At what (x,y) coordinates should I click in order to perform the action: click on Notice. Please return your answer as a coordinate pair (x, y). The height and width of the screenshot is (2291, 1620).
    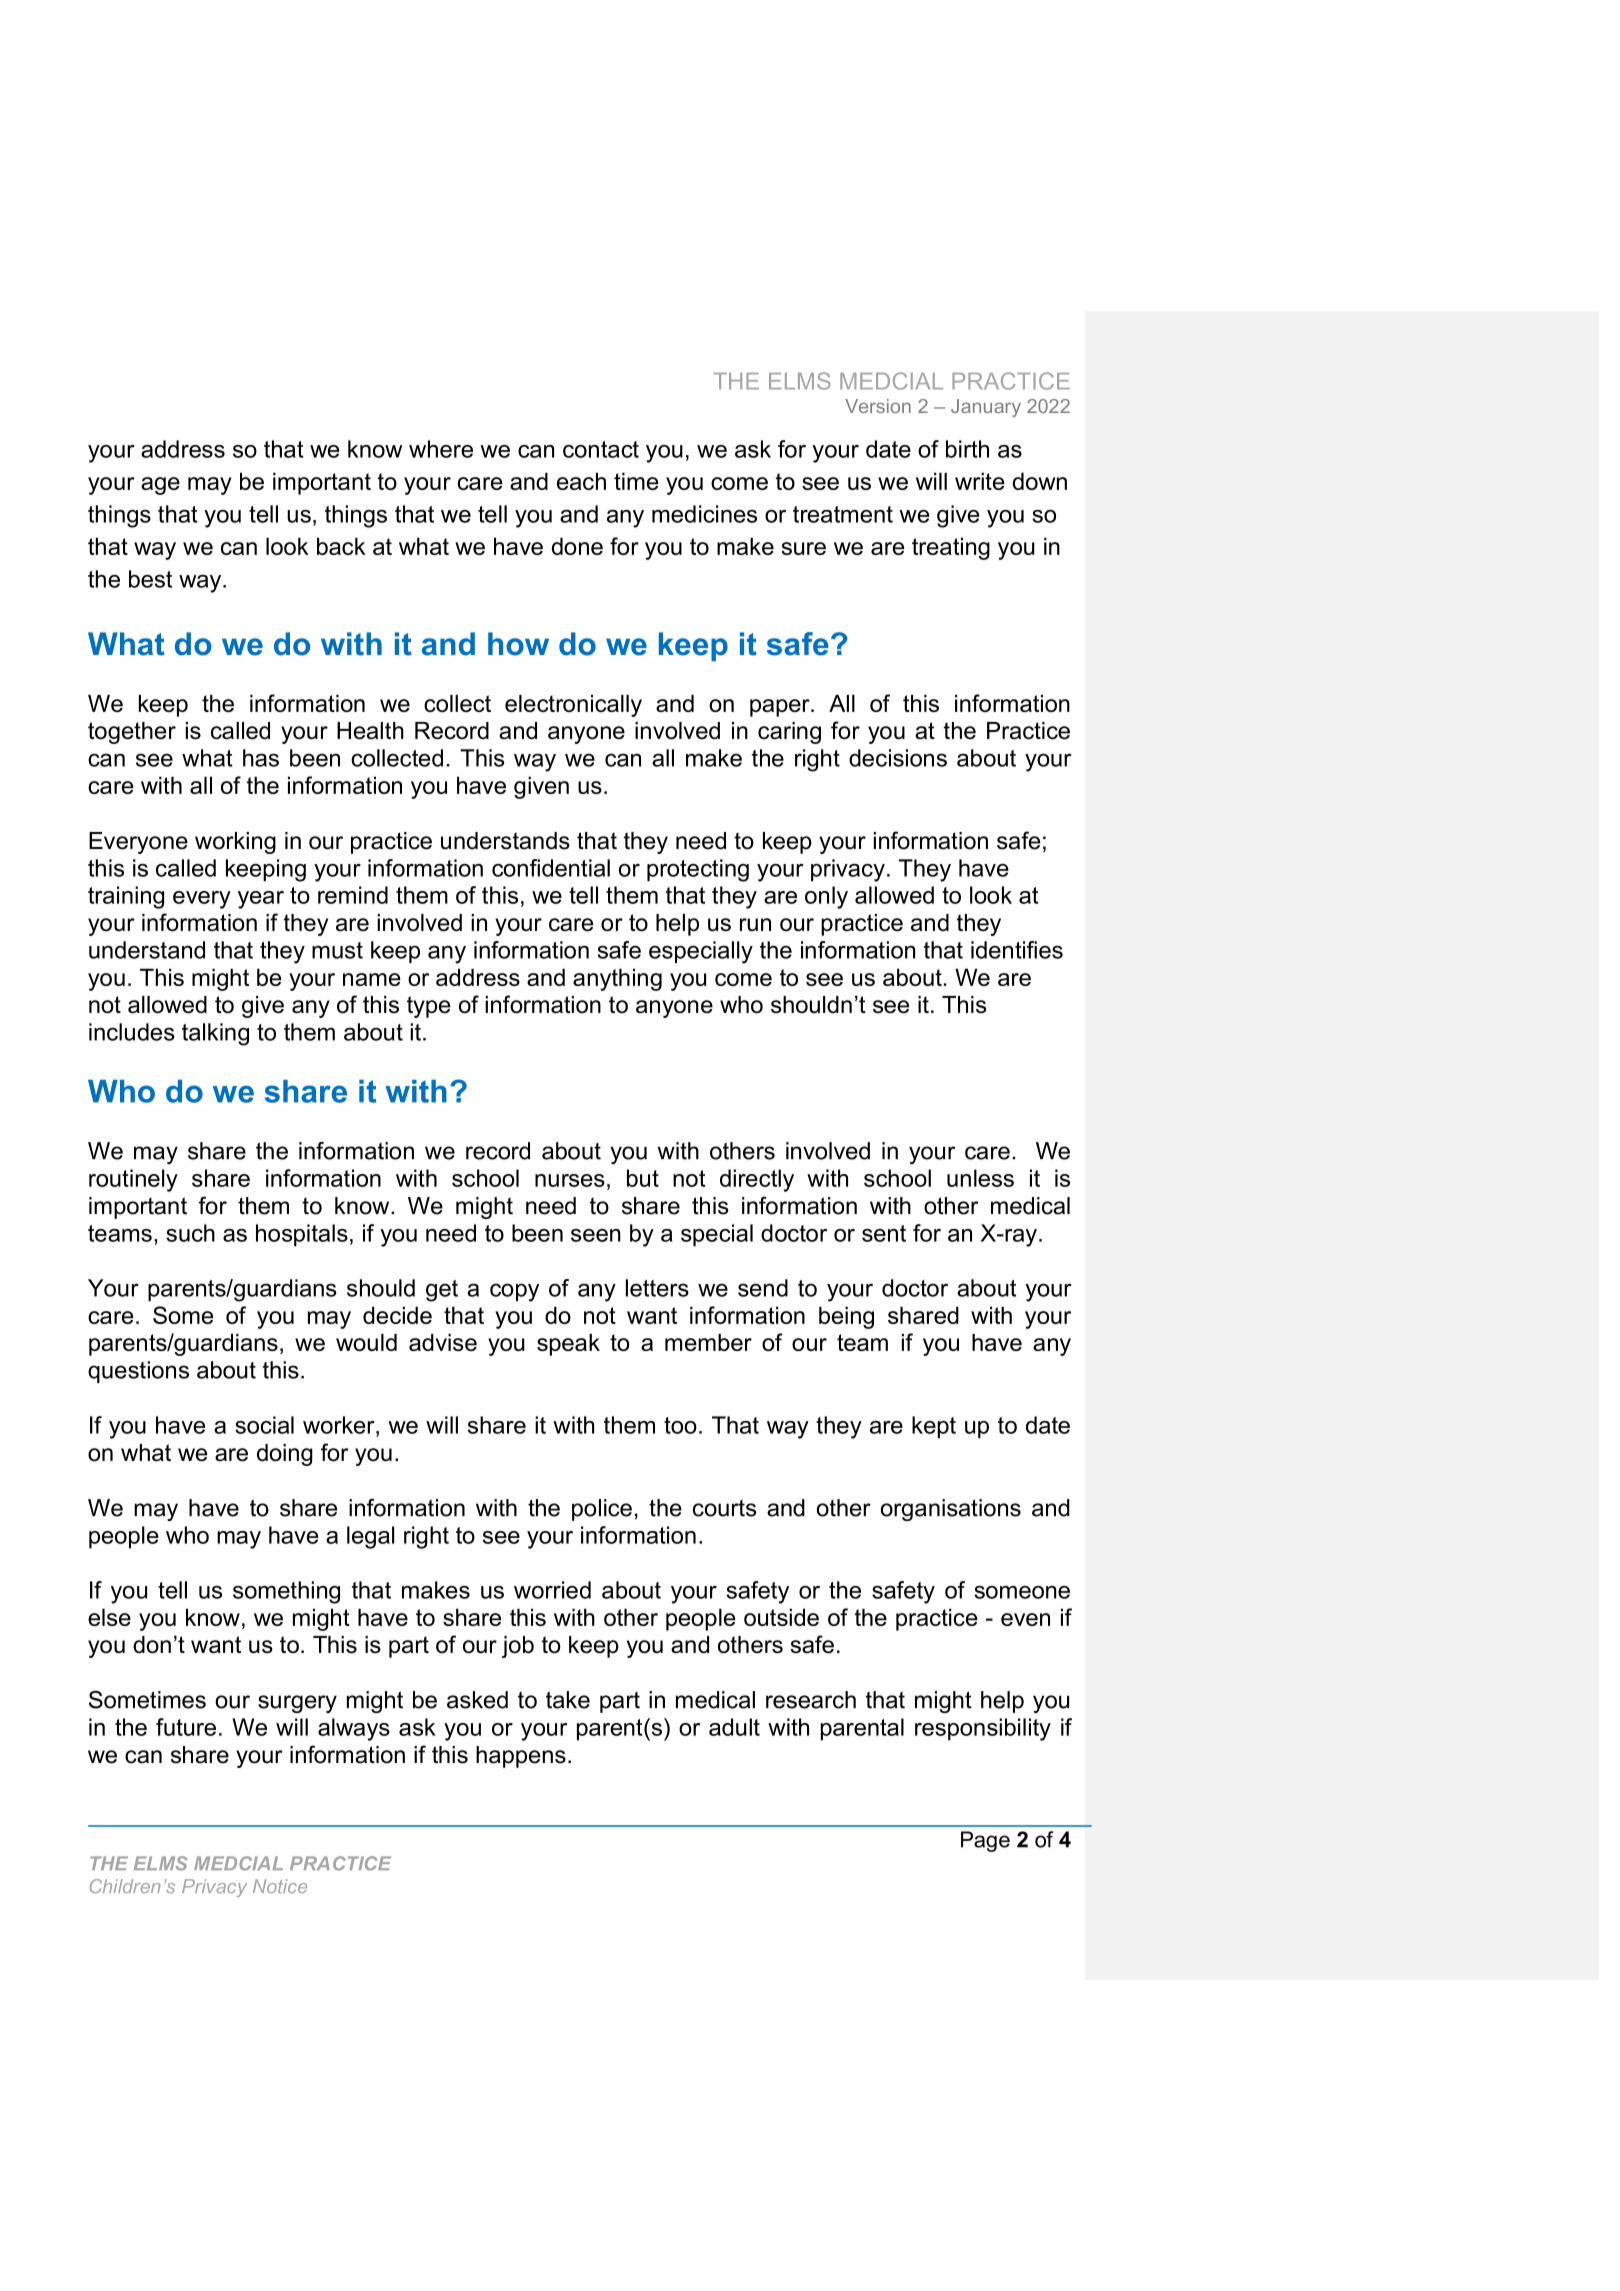
    Looking at the image, I should click on (280, 1886).
